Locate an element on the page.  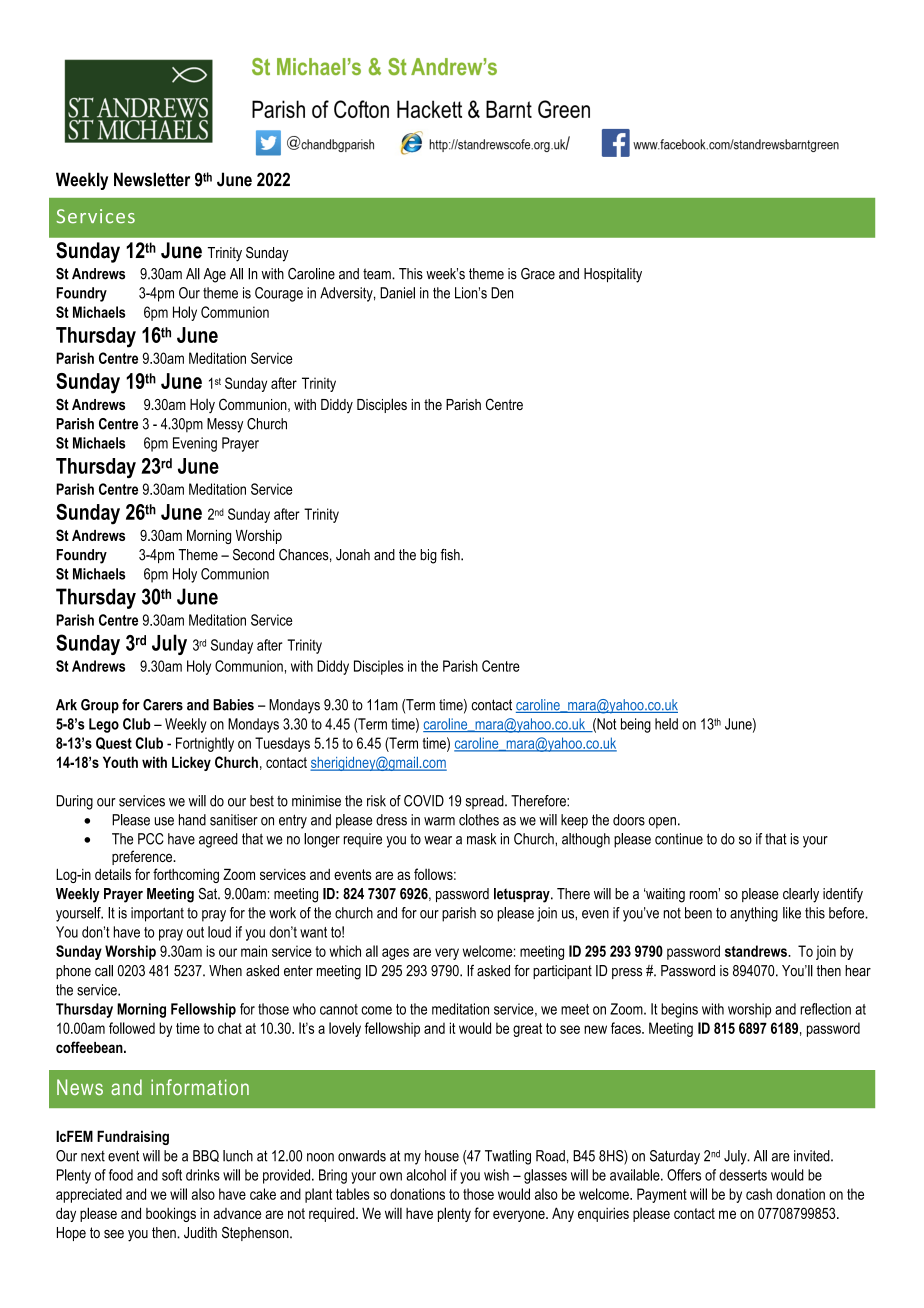
Daniel is located at coordinates (397, 293).
